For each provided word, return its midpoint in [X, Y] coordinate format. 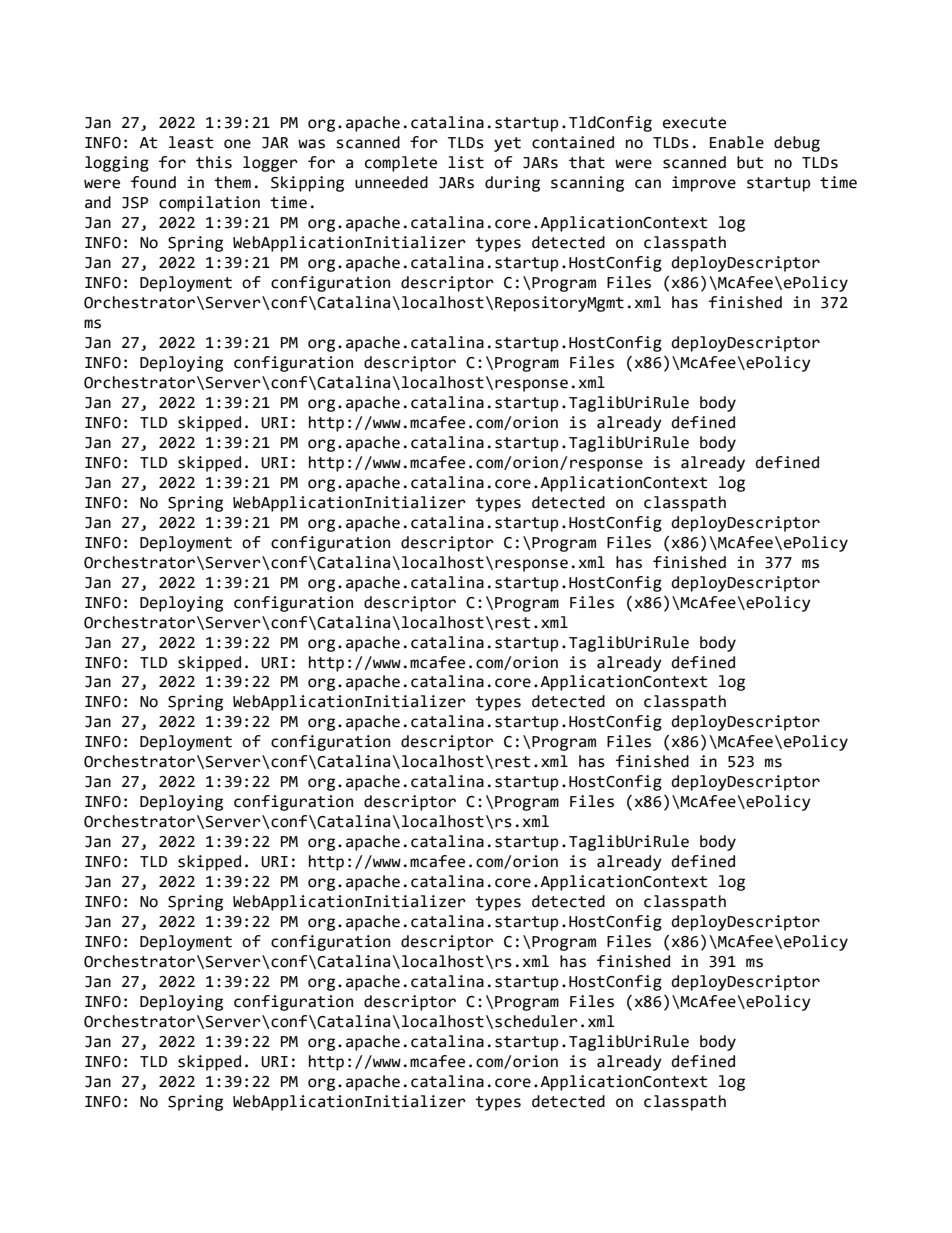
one [237, 144]
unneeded [391, 182]
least [191, 142]
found [153, 182]
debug [797, 144]
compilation [209, 204]
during [512, 184]
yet [507, 144]
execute [694, 123]
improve [704, 184]
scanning [587, 184]
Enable [737, 142]
